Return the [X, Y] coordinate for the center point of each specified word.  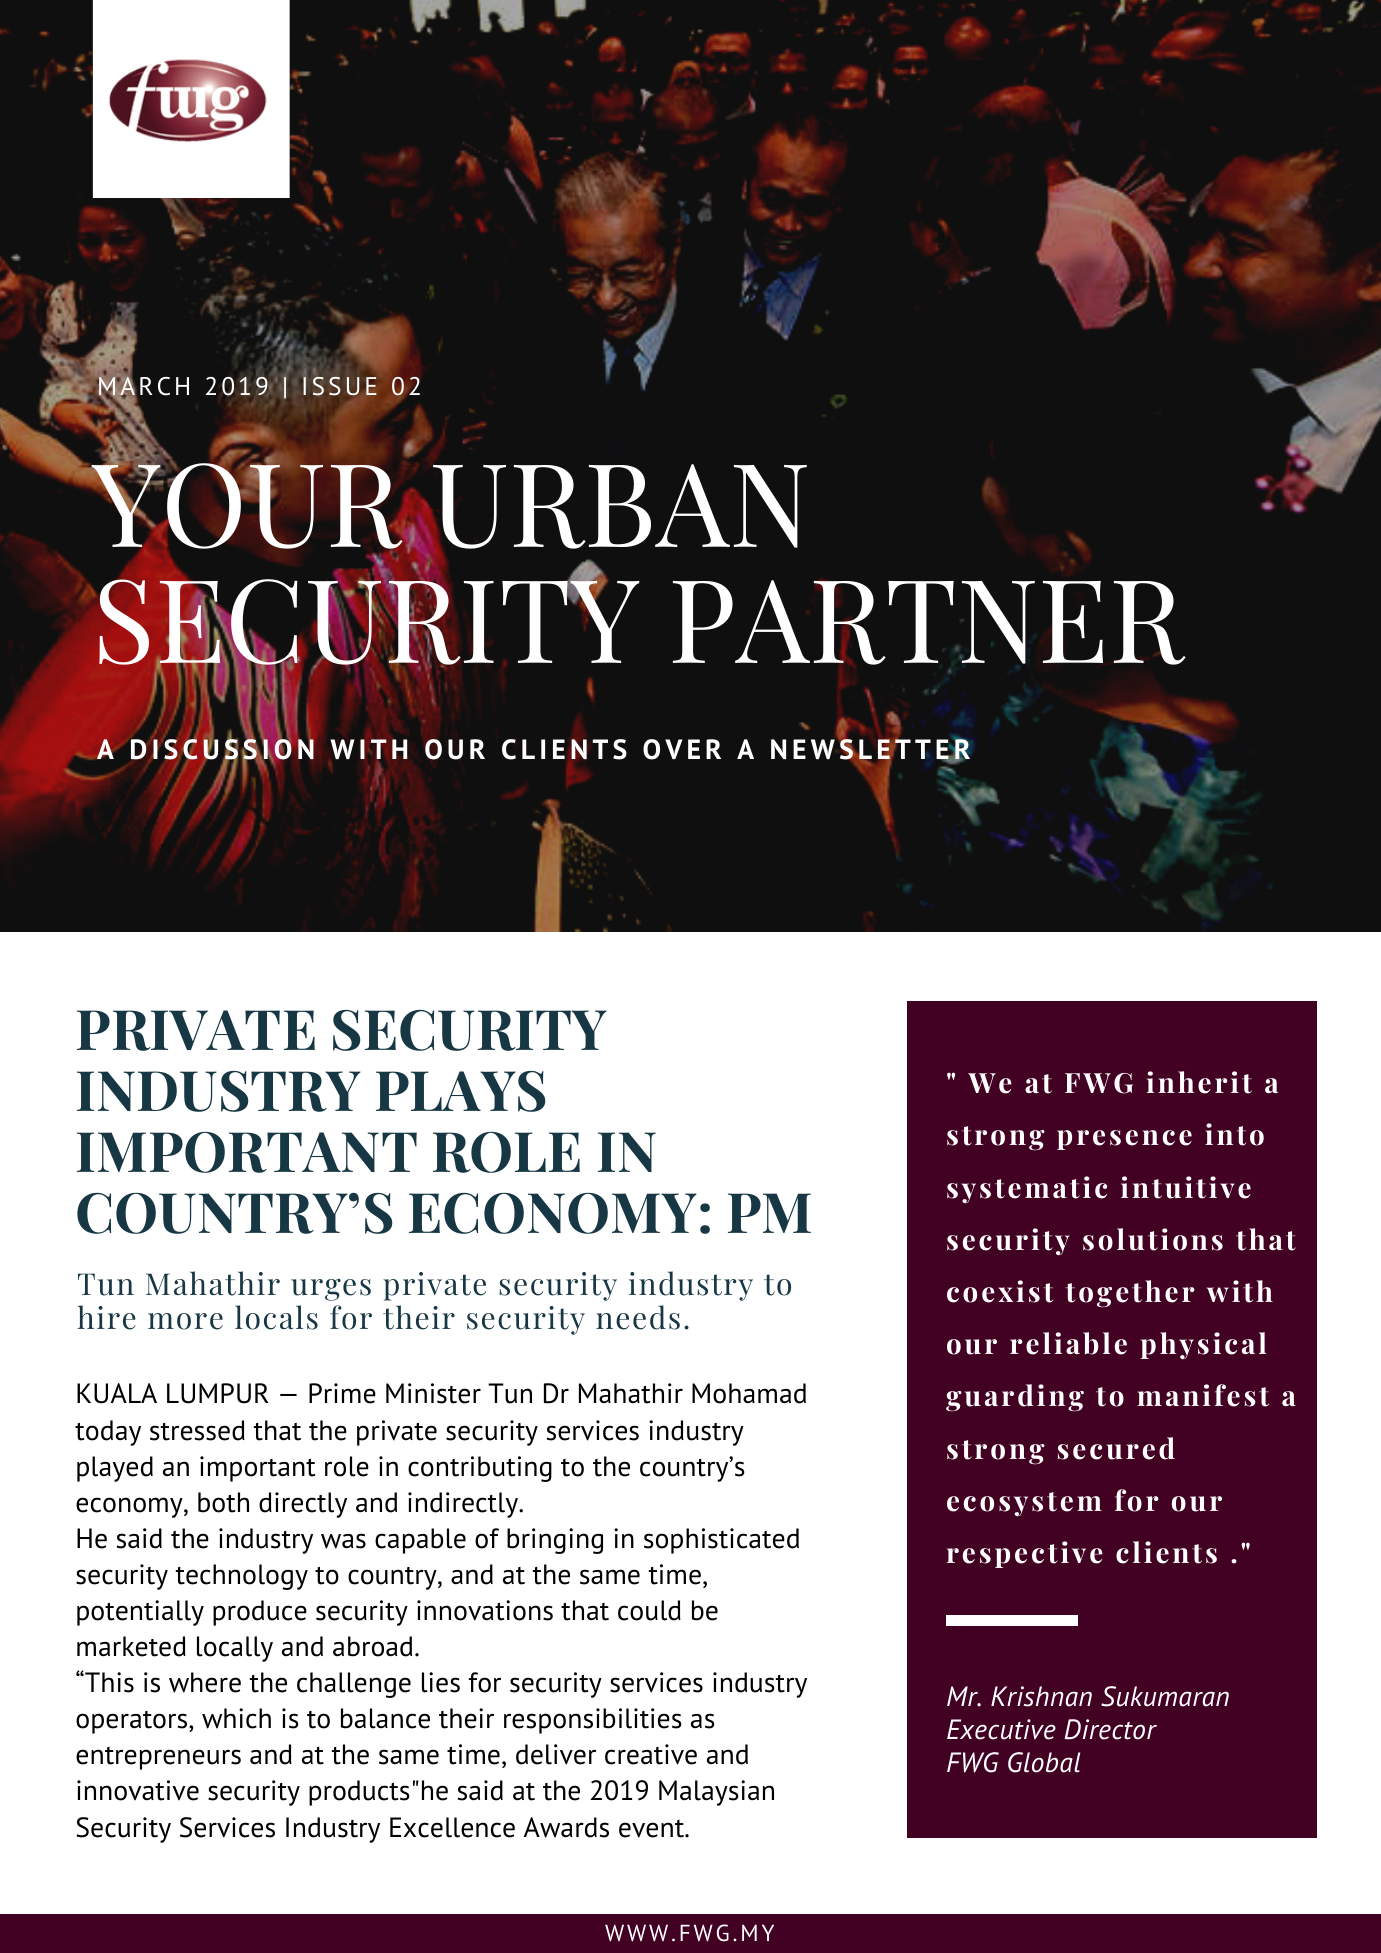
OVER [682, 749]
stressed [197, 1430]
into [1234, 1134]
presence [1124, 1140]
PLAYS [460, 1091]
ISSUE [340, 386]
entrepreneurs [158, 1758]
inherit [1199, 1082]
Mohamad [749, 1393]
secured [1116, 1448]
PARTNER [929, 622]
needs [638, 1317]
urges [331, 1290]
